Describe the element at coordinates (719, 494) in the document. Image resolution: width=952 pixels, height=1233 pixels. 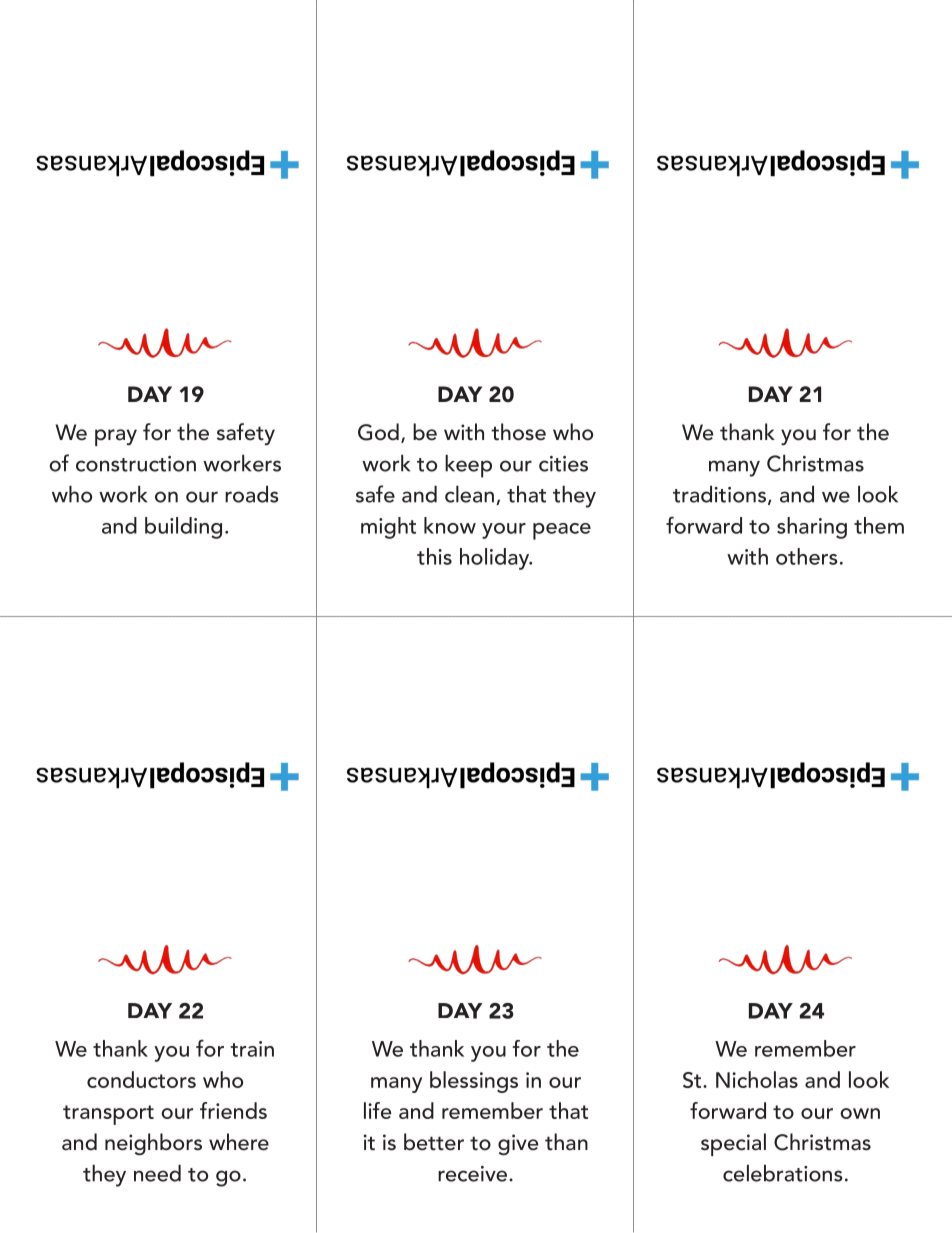
I see `traditions` at that location.
